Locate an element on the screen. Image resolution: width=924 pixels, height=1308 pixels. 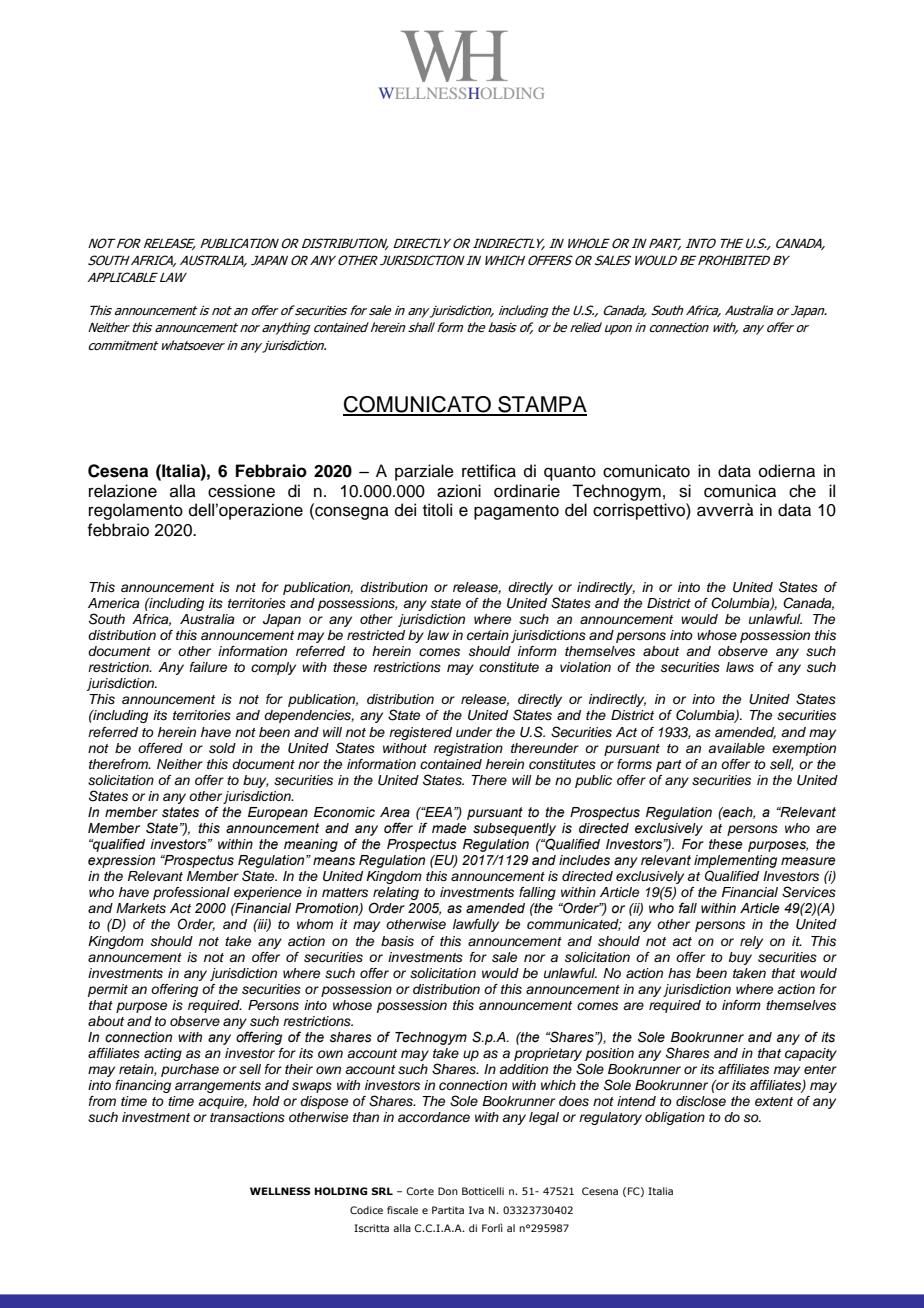
implementing is located at coordinates (735, 863).
